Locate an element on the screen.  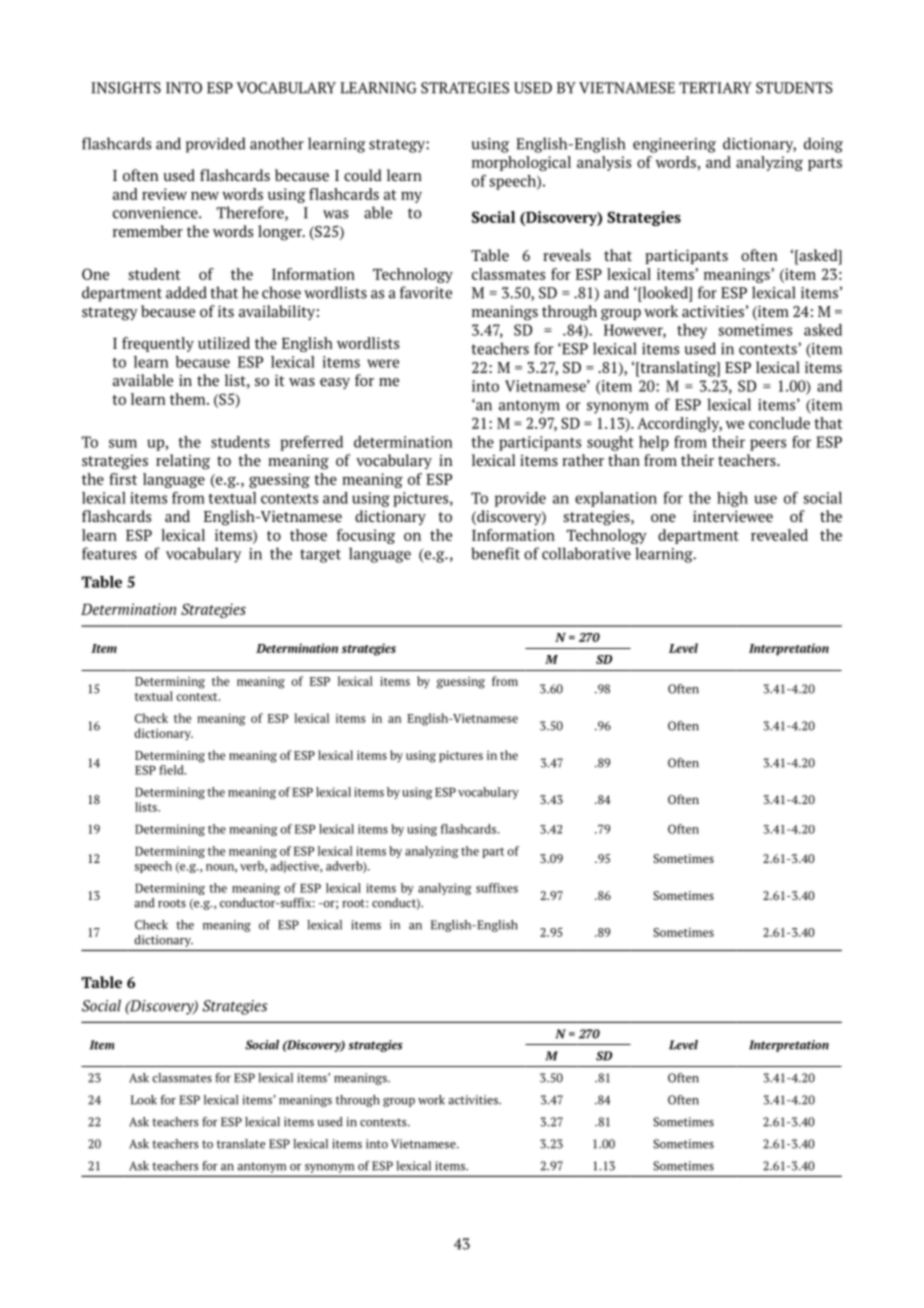
INSIGHTS is located at coordinates (126, 88).
